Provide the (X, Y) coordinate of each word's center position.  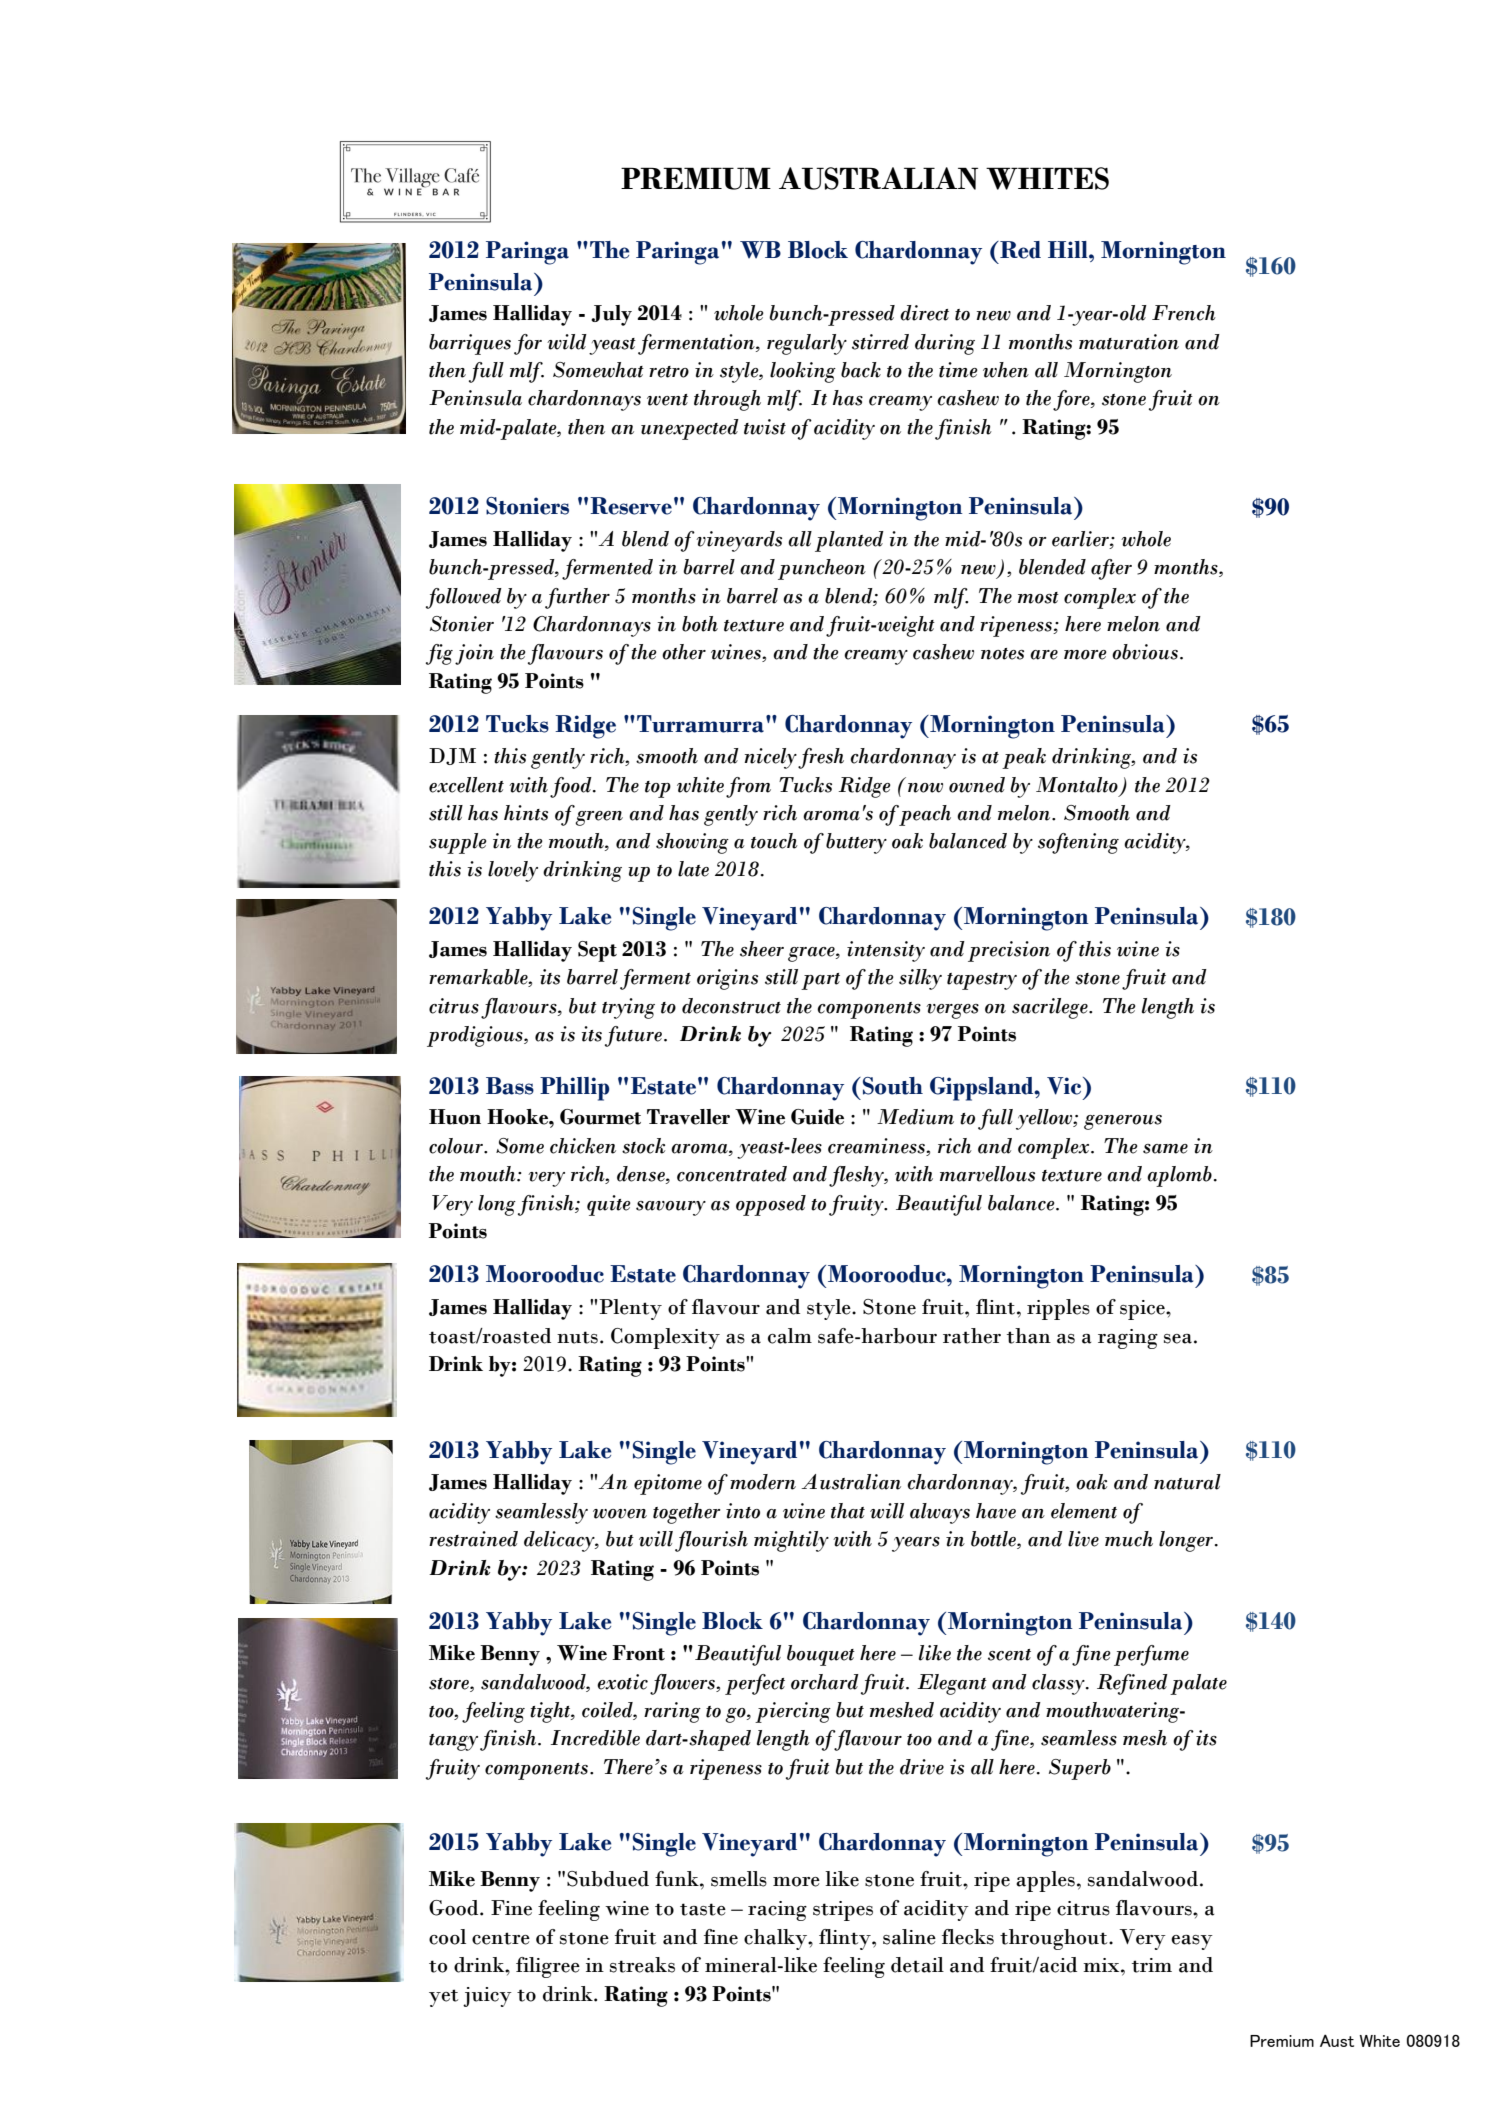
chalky (776, 1939)
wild (567, 342)
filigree (548, 1967)
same (1165, 1149)
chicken (583, 1146)
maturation (1129, 342)
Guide (817, 1117)
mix (1102, 1965)
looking (803, 372)
